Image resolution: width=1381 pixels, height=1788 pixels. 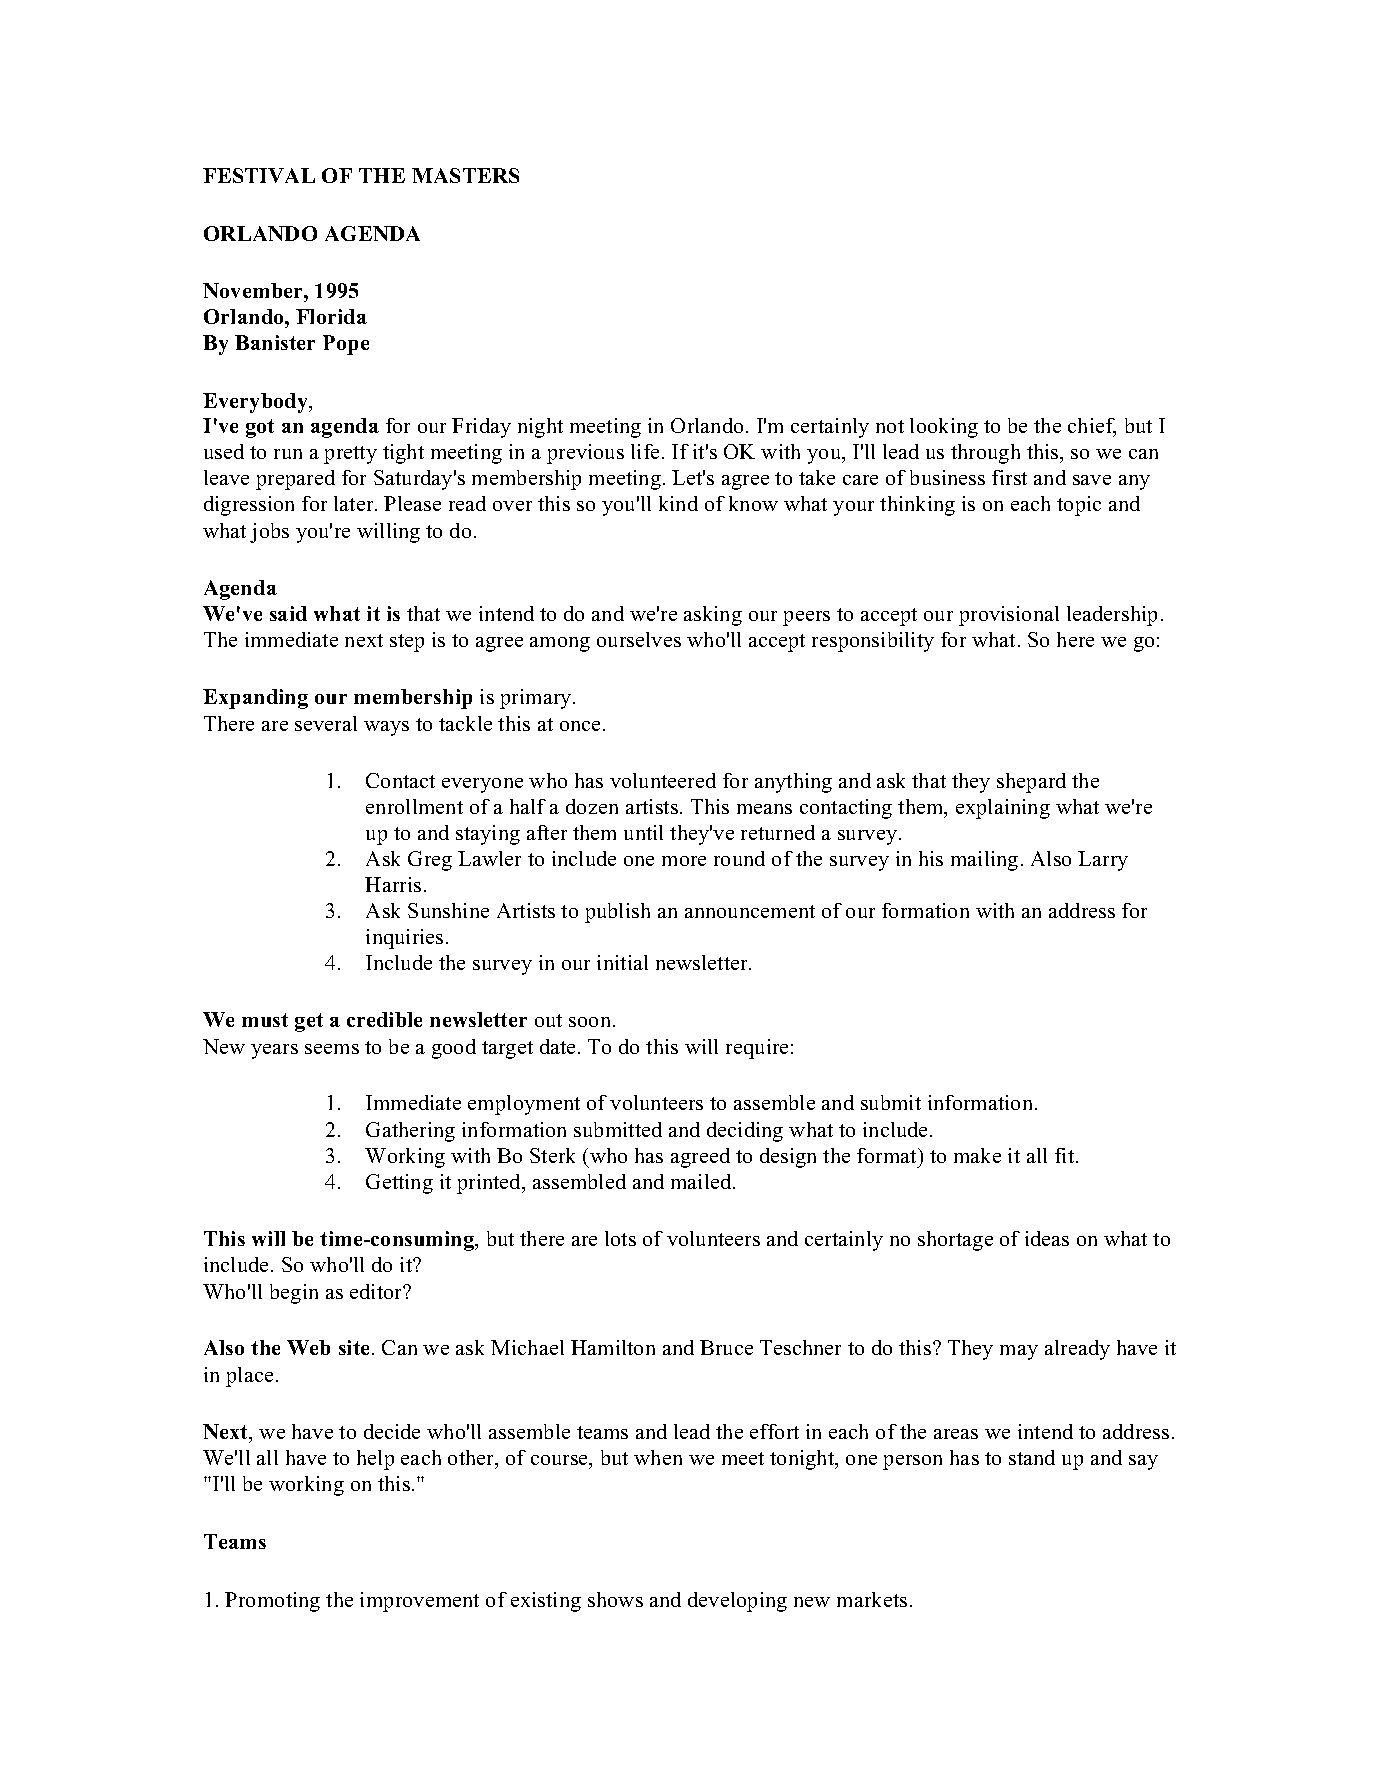 I want to click on MASTERS, so click(x=465, y=175).
